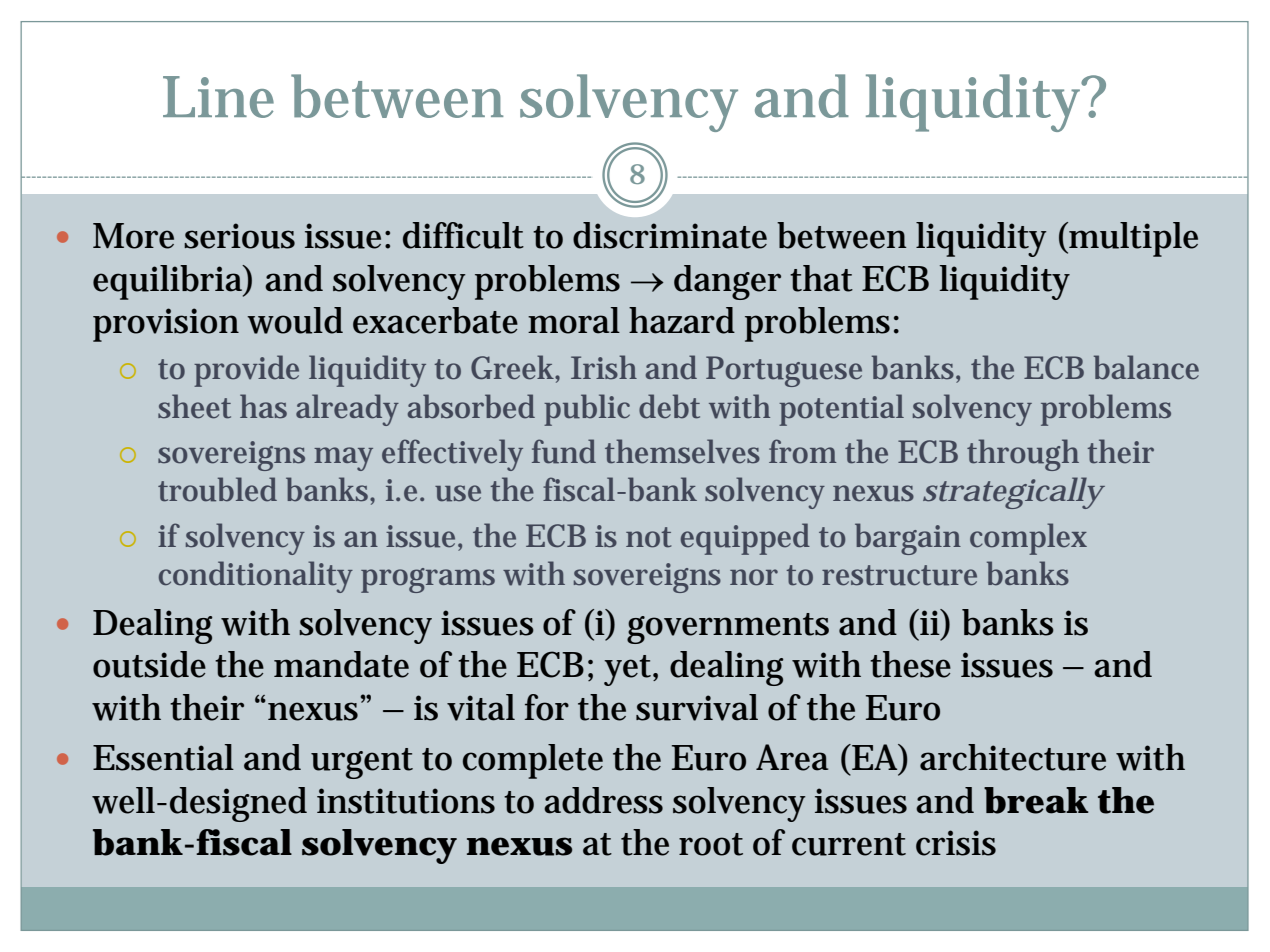 Image resolution: width=1270 pixels, height=952 pixels. Describe the element at coordinates (218, 97) in the screenshot. I see `Line` at that location.
